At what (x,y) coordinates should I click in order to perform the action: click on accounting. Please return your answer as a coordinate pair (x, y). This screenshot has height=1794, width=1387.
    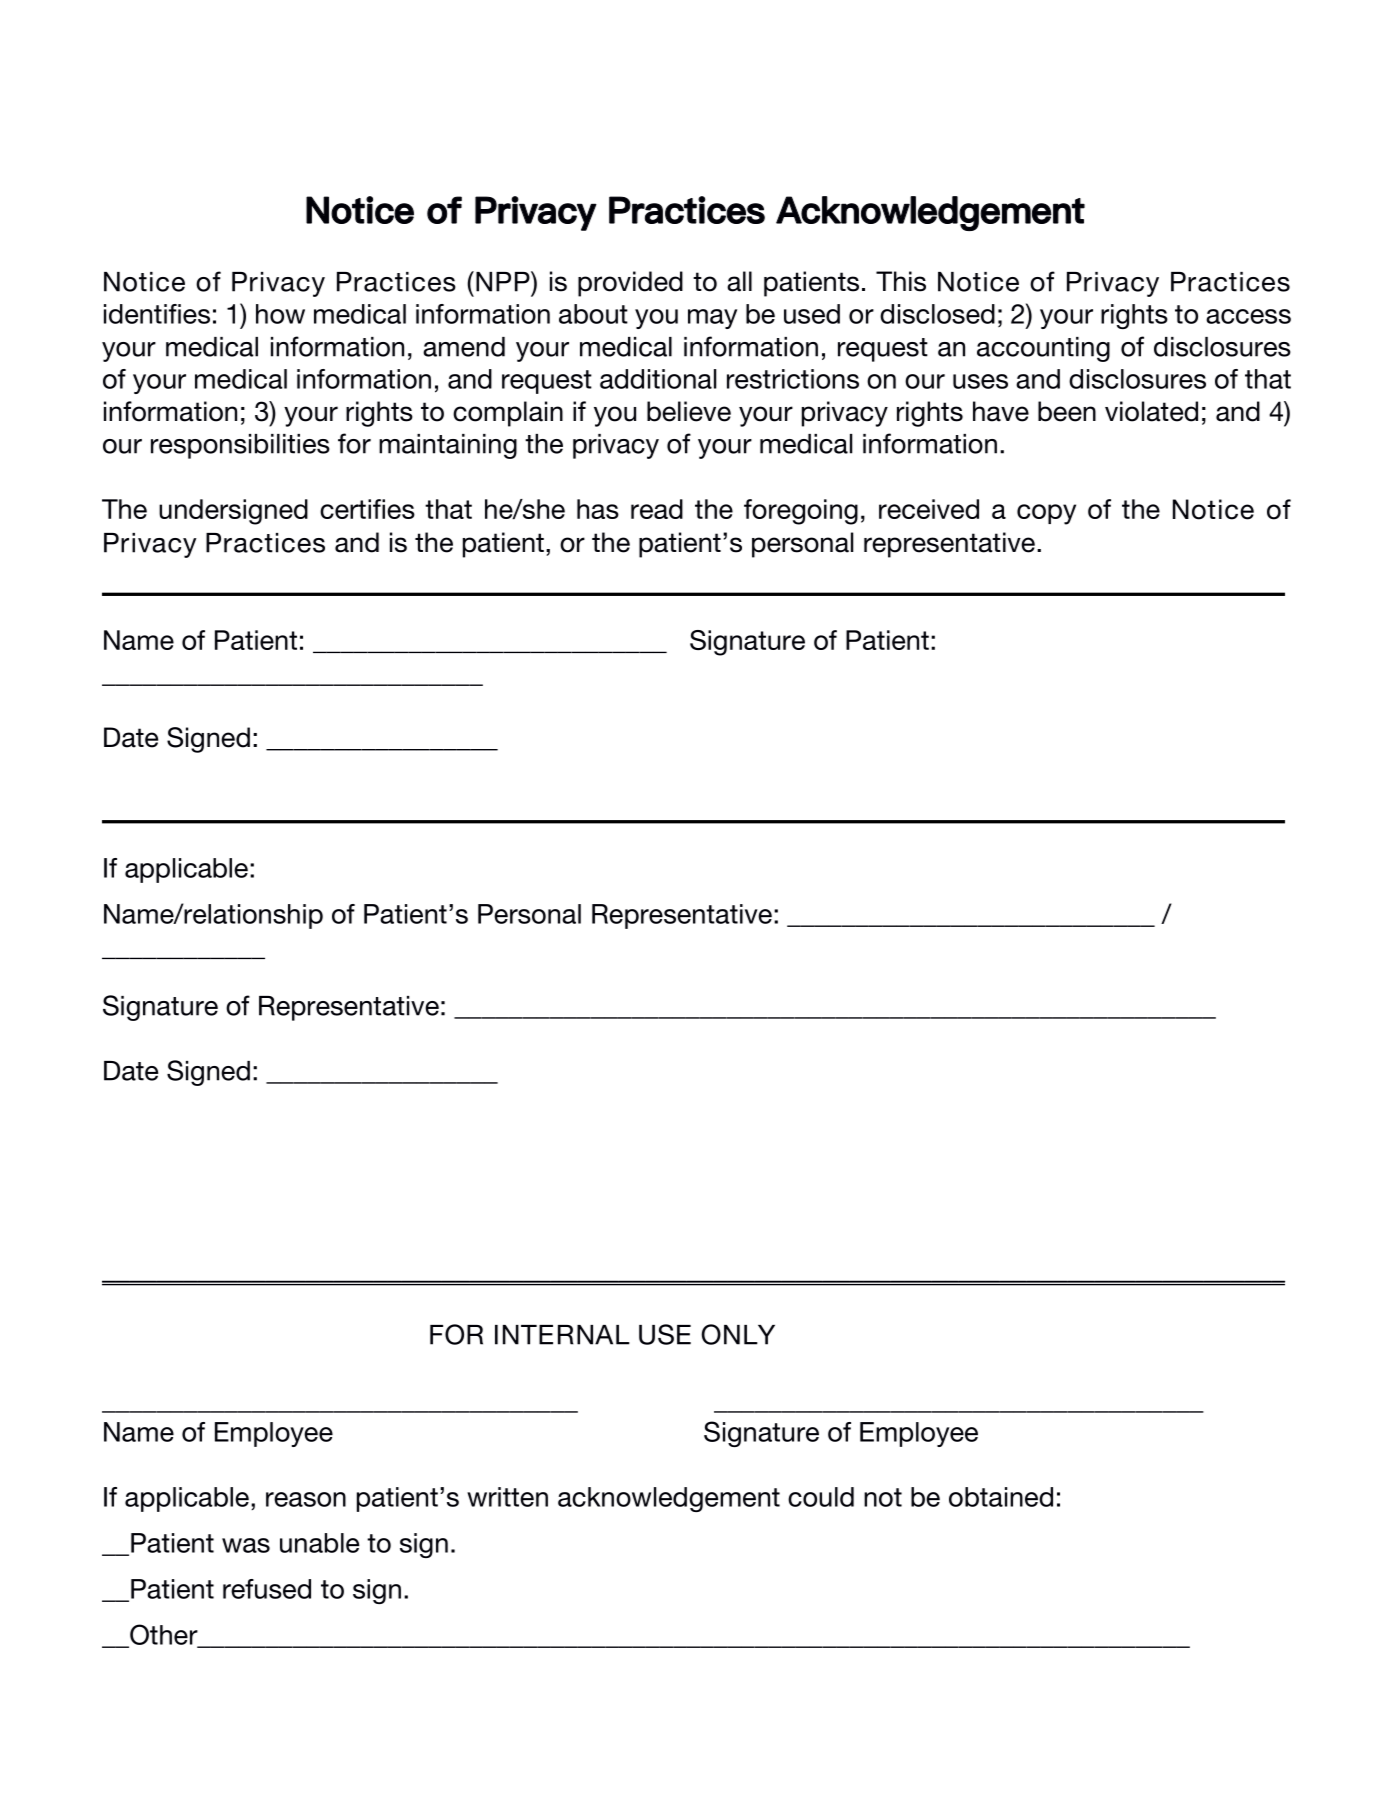
    Looking at the image, I should click on (1043, 349).
